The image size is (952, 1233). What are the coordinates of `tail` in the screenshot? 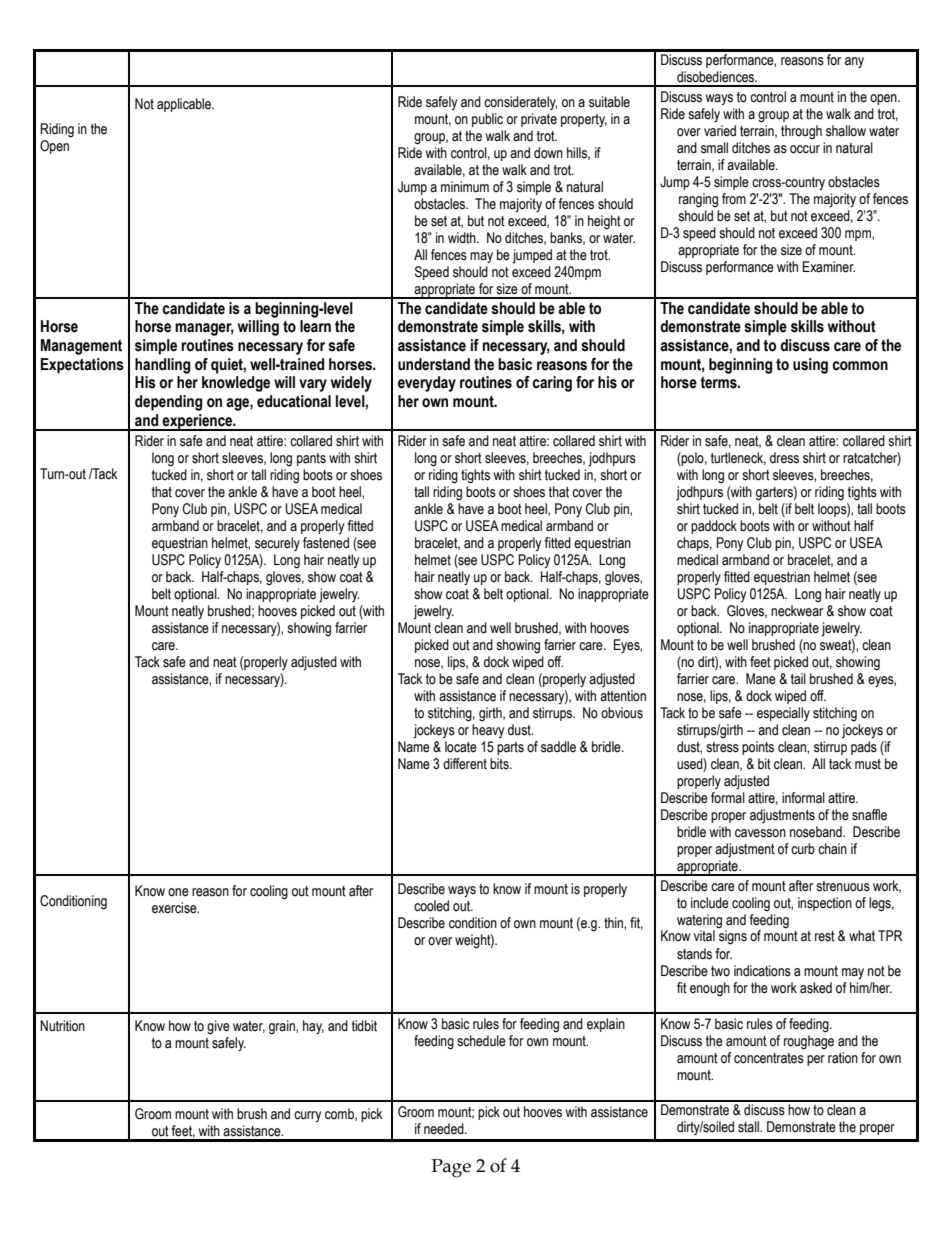 It's located at (798, 679).
